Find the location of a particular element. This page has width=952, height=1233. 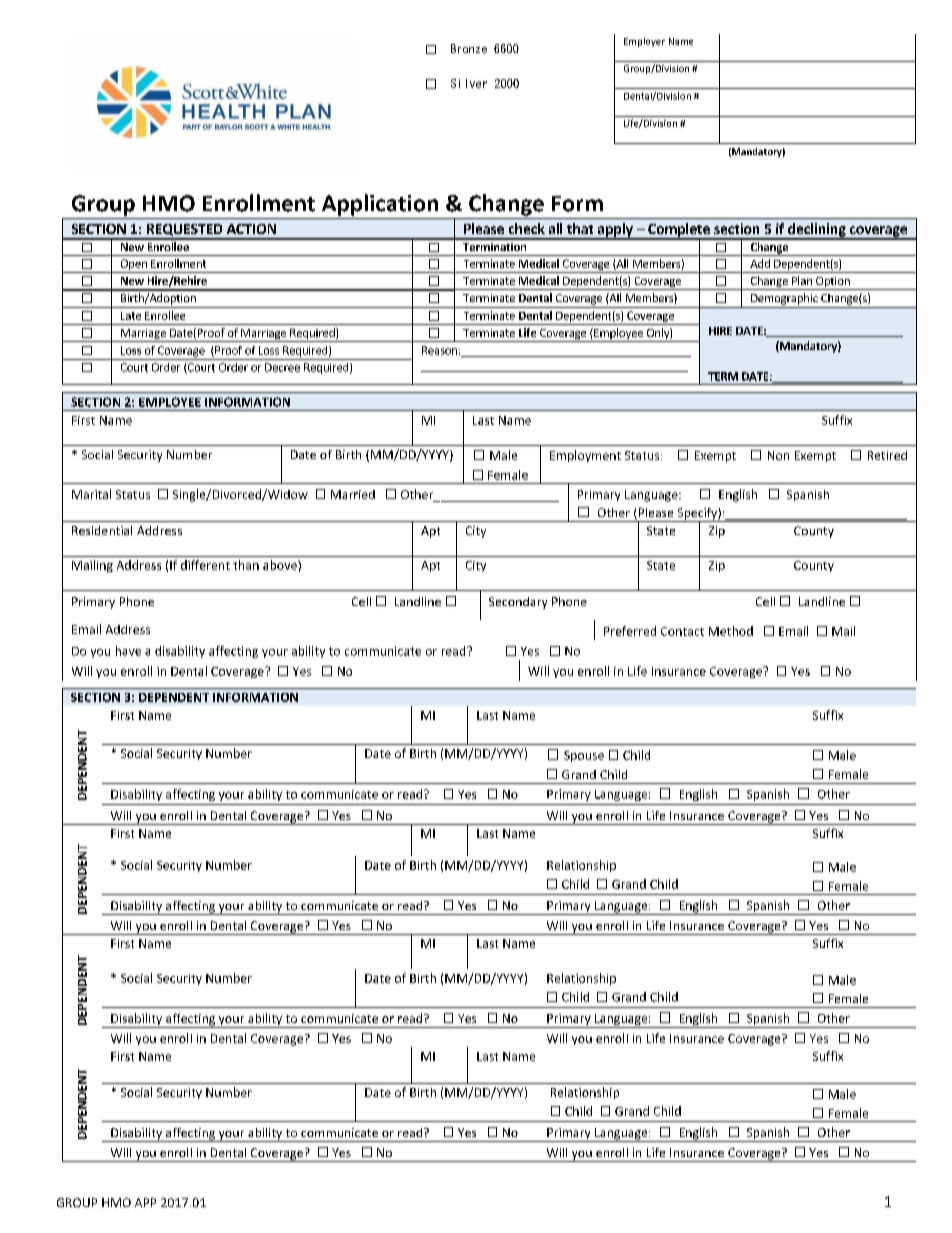

Bronze is located at coordinates (469, 48).
